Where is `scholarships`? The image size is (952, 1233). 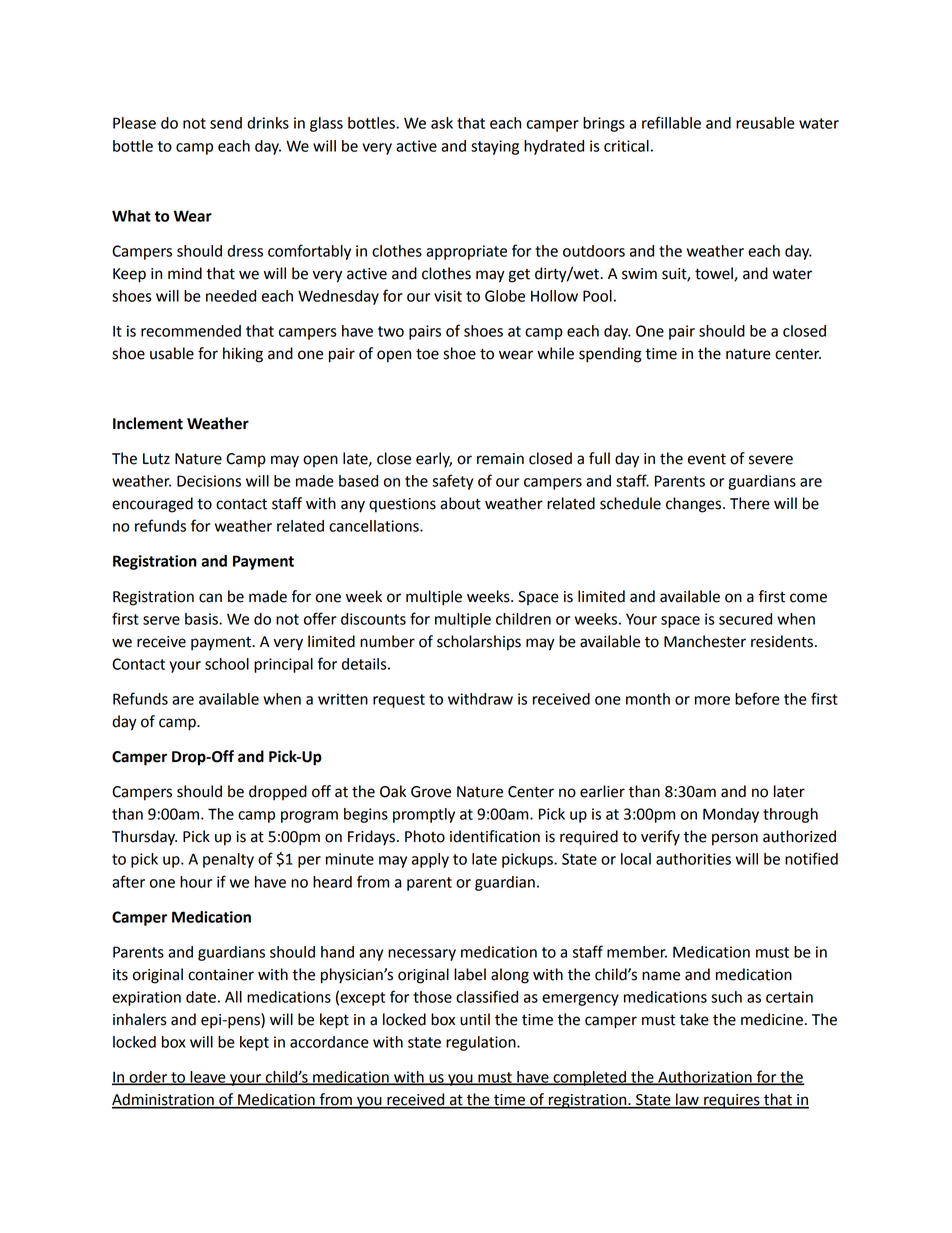 scholarships is located at coordinates (479, 643).
